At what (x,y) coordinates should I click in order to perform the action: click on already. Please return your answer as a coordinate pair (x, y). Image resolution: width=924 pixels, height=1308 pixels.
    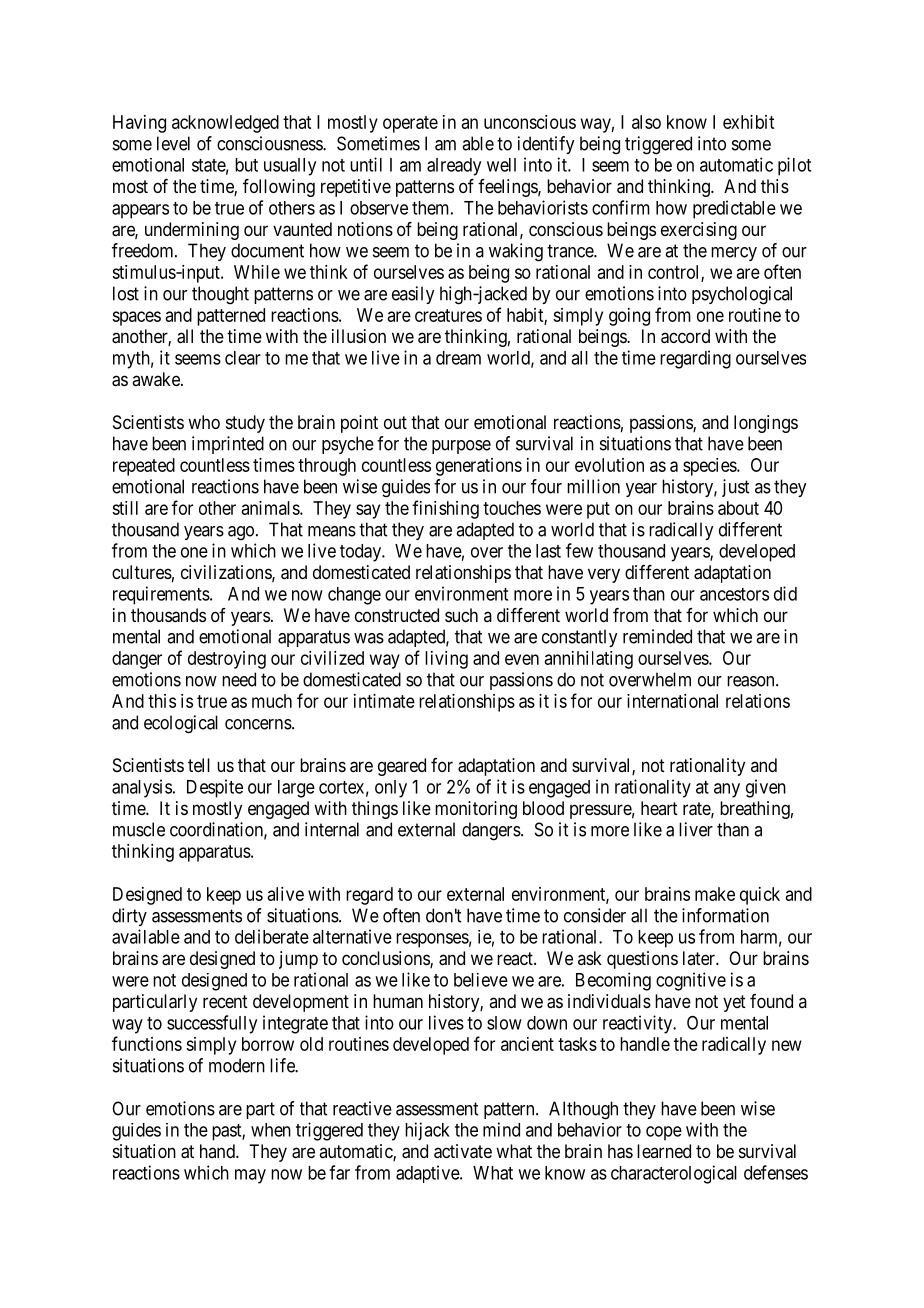
    Looking at the image, I should click on (454, 167).
